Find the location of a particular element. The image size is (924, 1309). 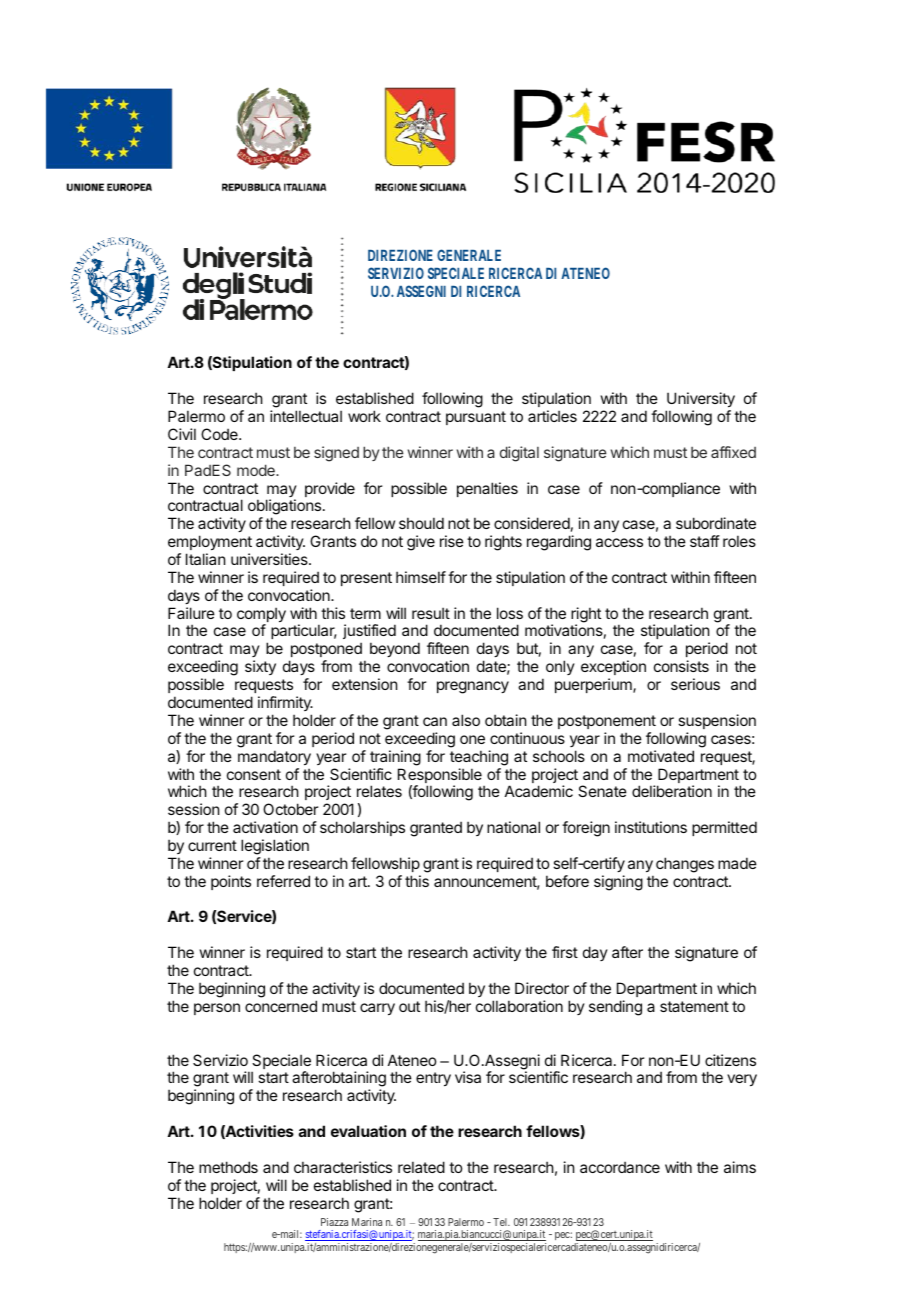

pursuant is located at coordinates (476, 418).
